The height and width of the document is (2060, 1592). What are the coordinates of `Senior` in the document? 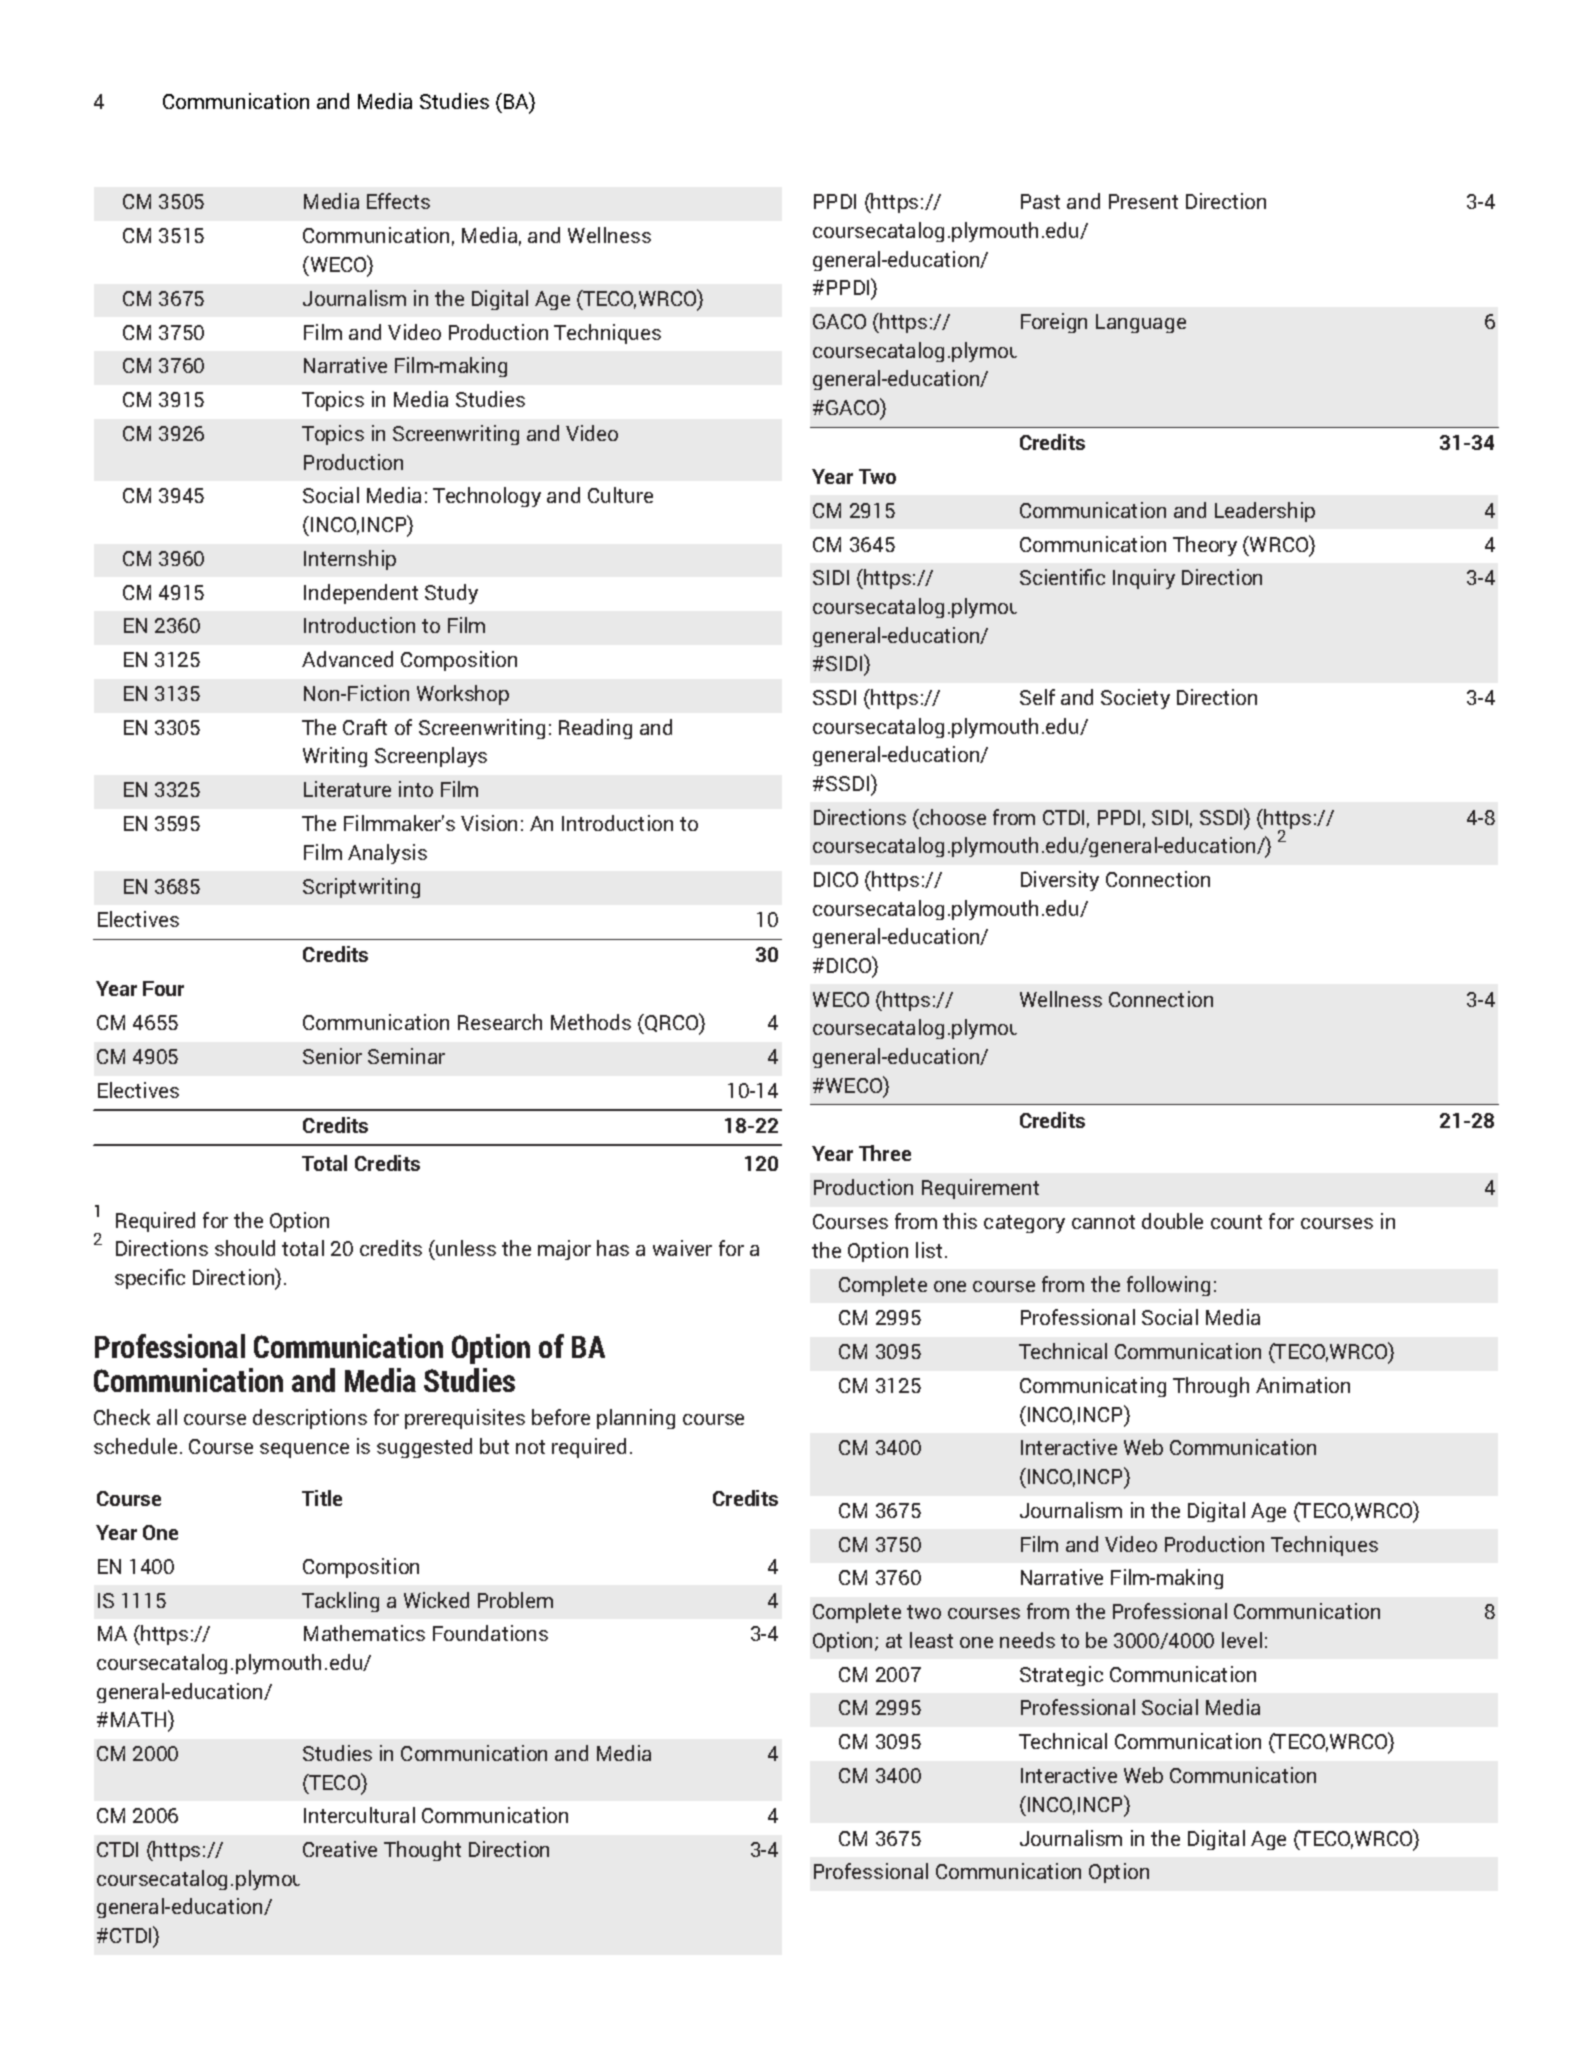 It's located at (332, 1056).
